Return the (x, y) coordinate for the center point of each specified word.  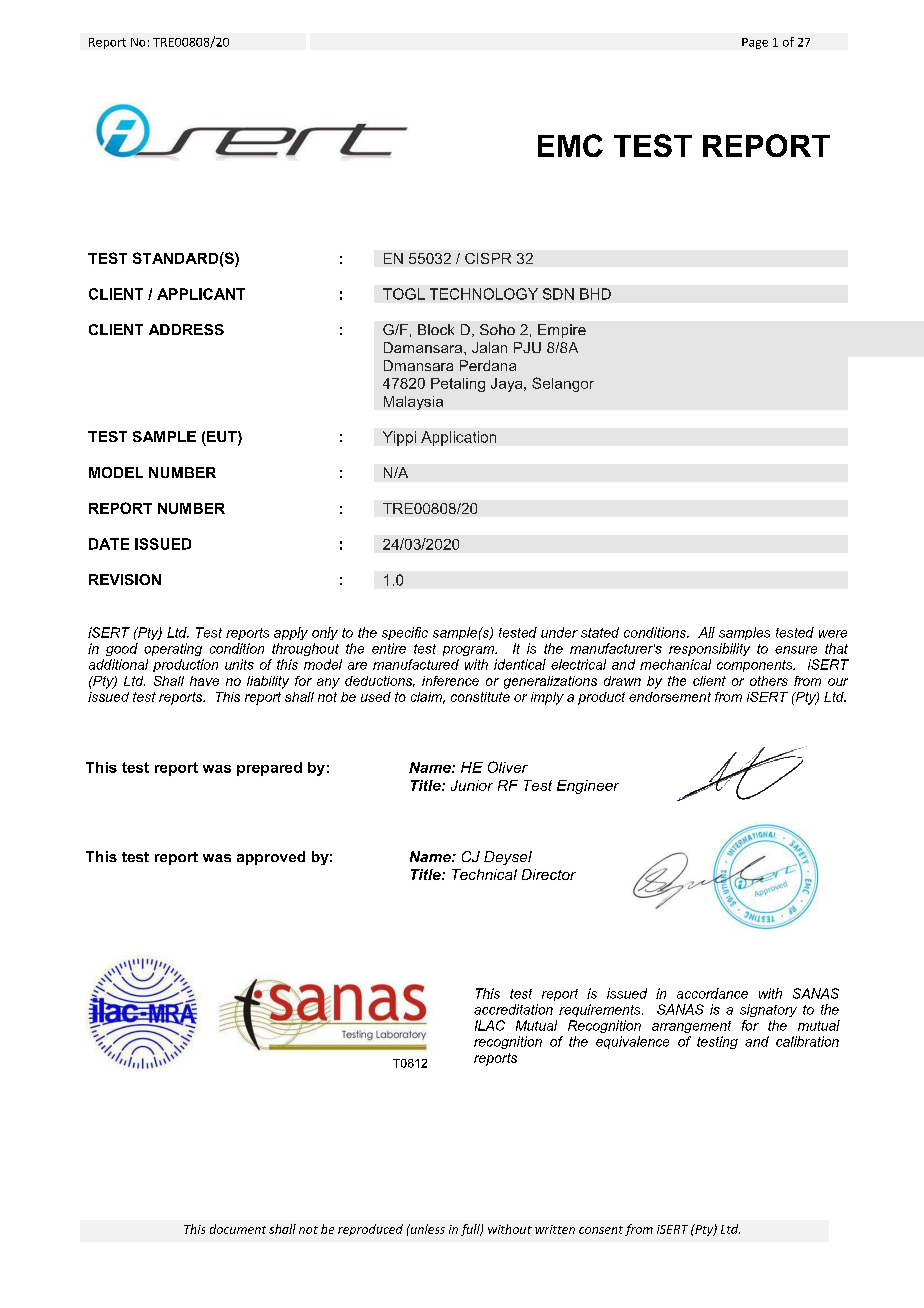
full (471, 1230)
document (238, 1229)
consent (601, 1230)
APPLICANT (201, 294)
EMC (570, 145)
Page (755, 43)
